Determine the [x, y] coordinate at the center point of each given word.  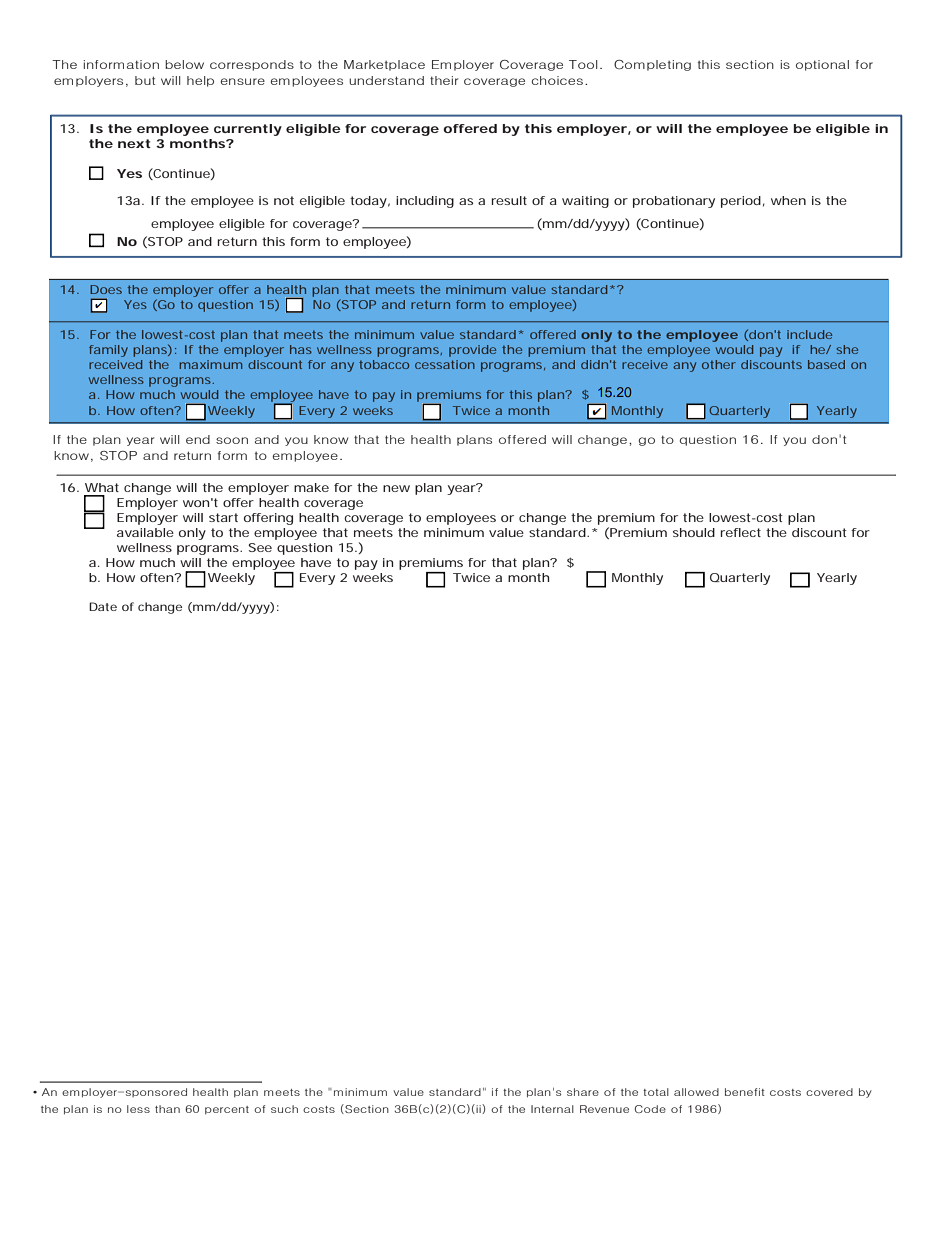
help [200, 81]
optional [822, 65]
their [444, 80]
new [396, 488]
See [260, 547]
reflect [740, 532]
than [167, 1109]
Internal [552, 1109]
